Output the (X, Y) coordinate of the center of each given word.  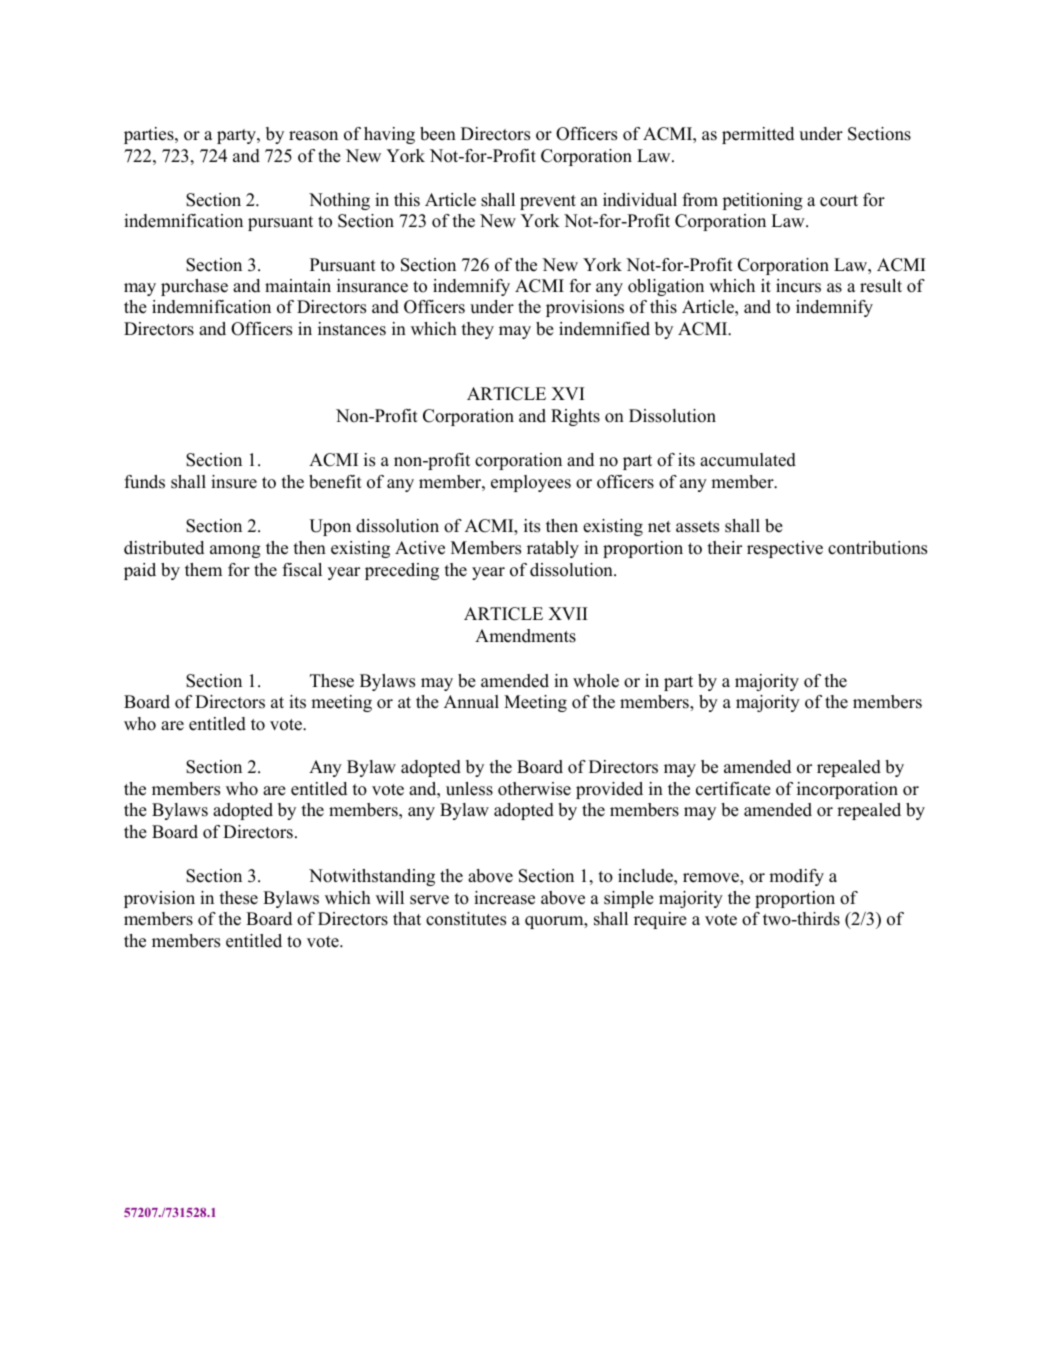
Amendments (525, 636)
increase (504, 898)
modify (796, 877)
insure (234, 482)
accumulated (748, 460)
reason (313, 136)
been (438, 134)
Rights (575, 417)
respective (785, 549)
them (203, 570)
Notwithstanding (372, 877)
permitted (758, 135)
